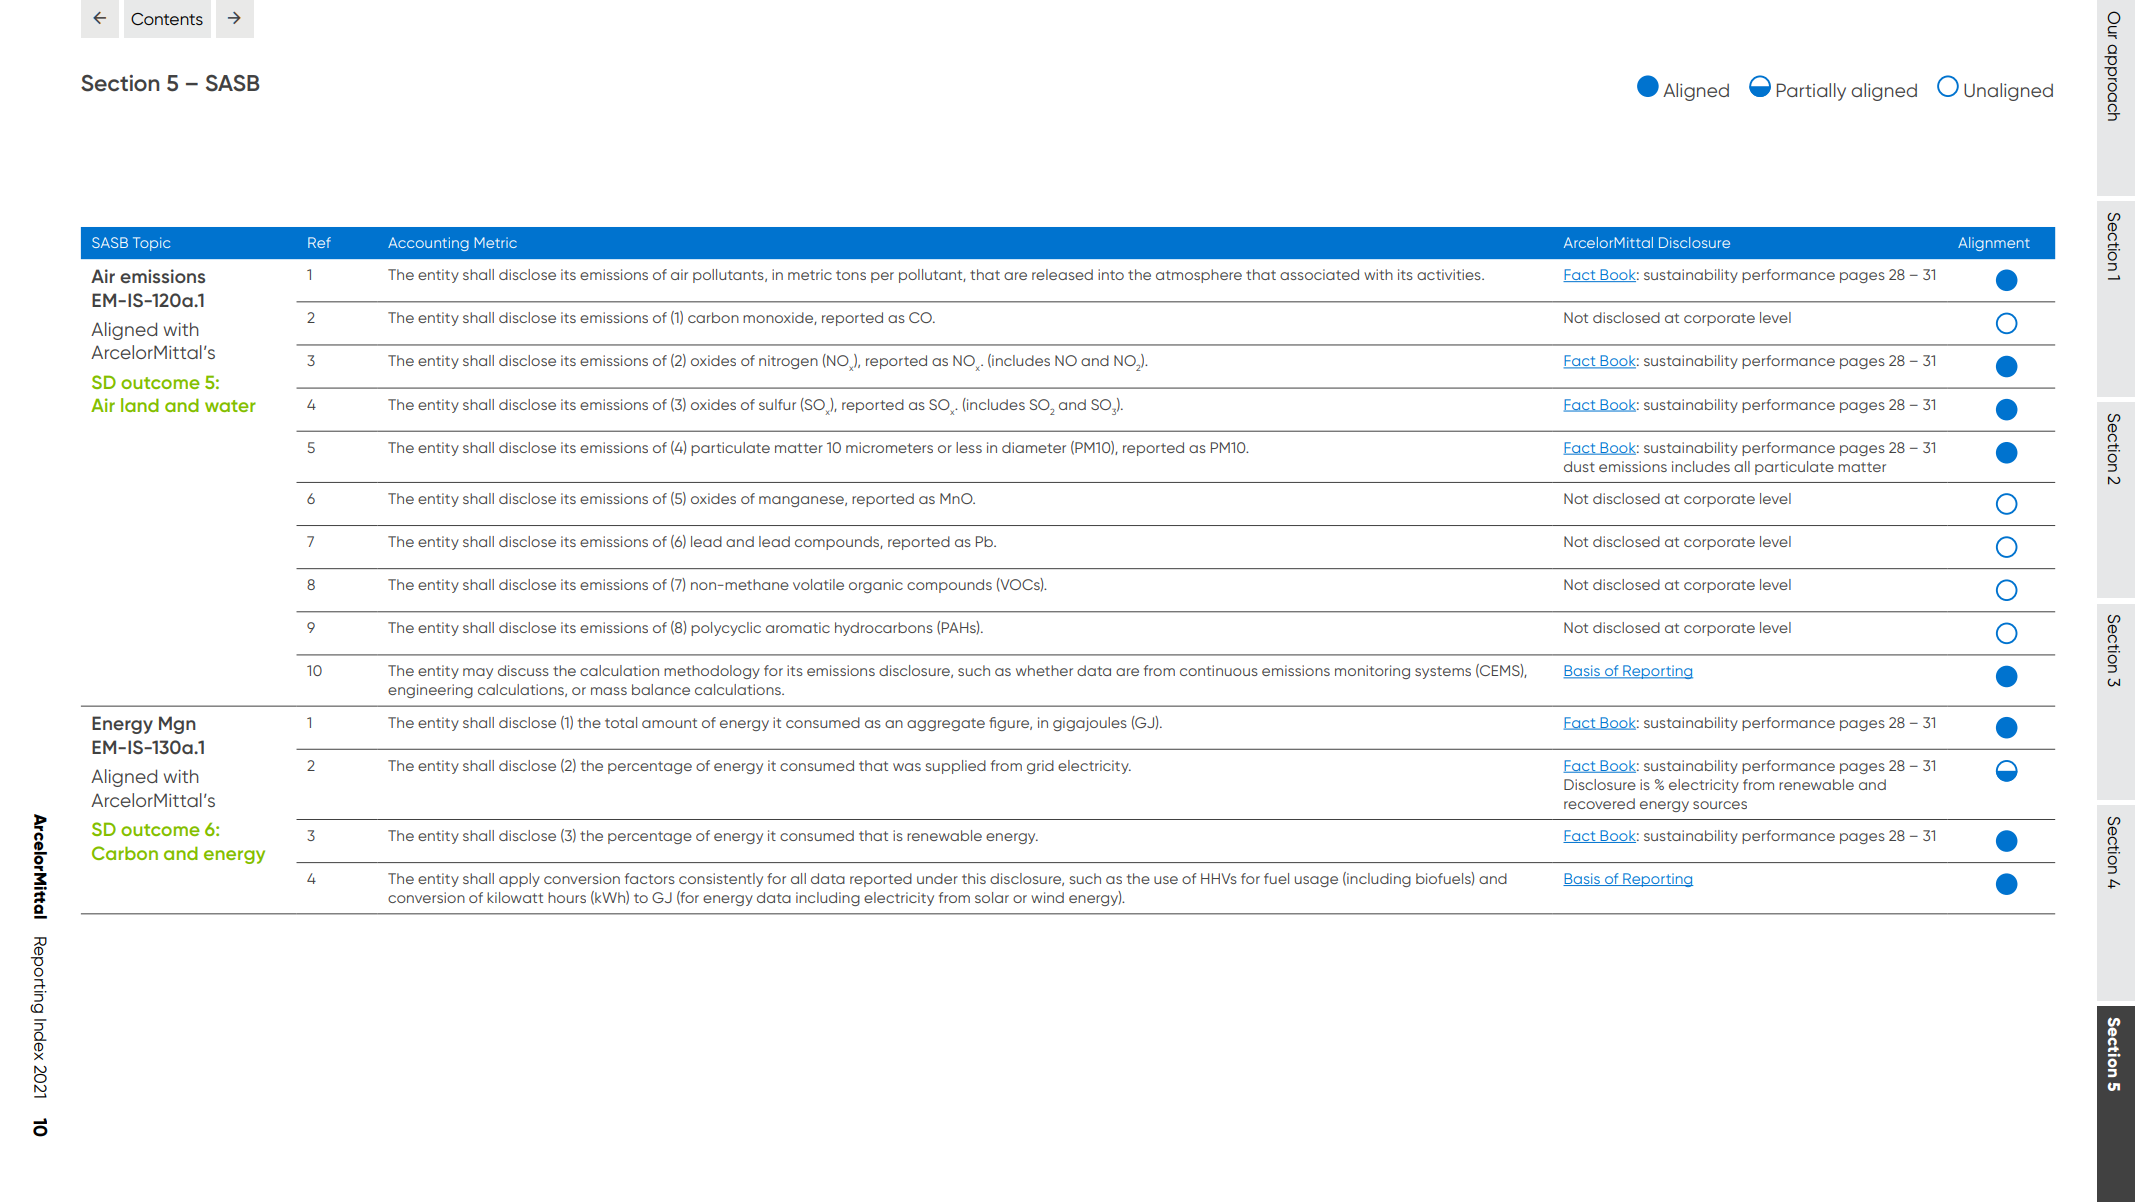  What do you see at coordinates (1994, 244) in the document?
I see `Alignment` at bounding box center [1994, 244].
